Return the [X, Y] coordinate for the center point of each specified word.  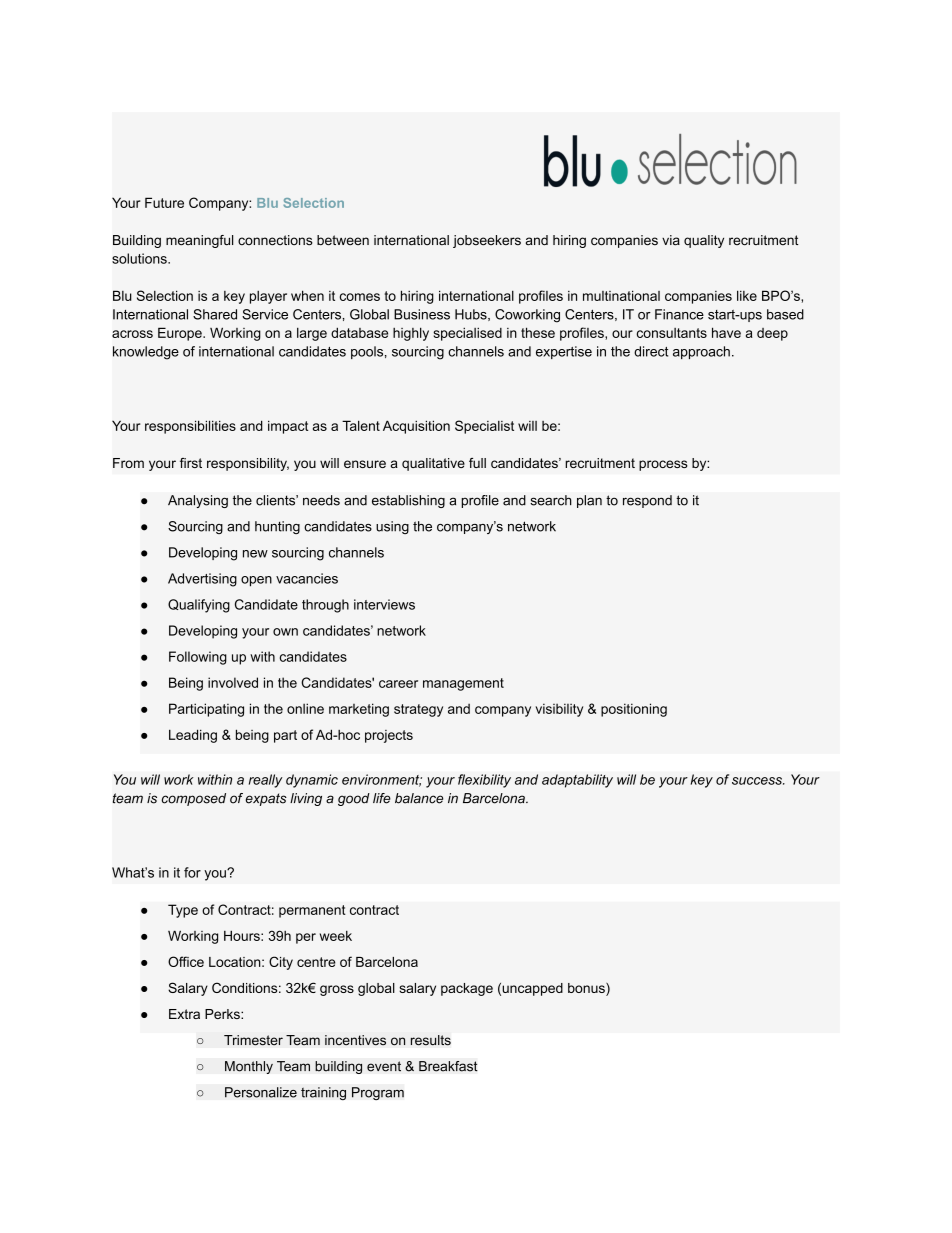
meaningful [199, 241]
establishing [408, 501]
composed [193, 799]
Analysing [198, 501]
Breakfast [448, 1066]
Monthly [249, 1067]
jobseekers [487, 241]
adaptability [577, 781]
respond [647, 501]
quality [704, 241]
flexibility [484, 781]
